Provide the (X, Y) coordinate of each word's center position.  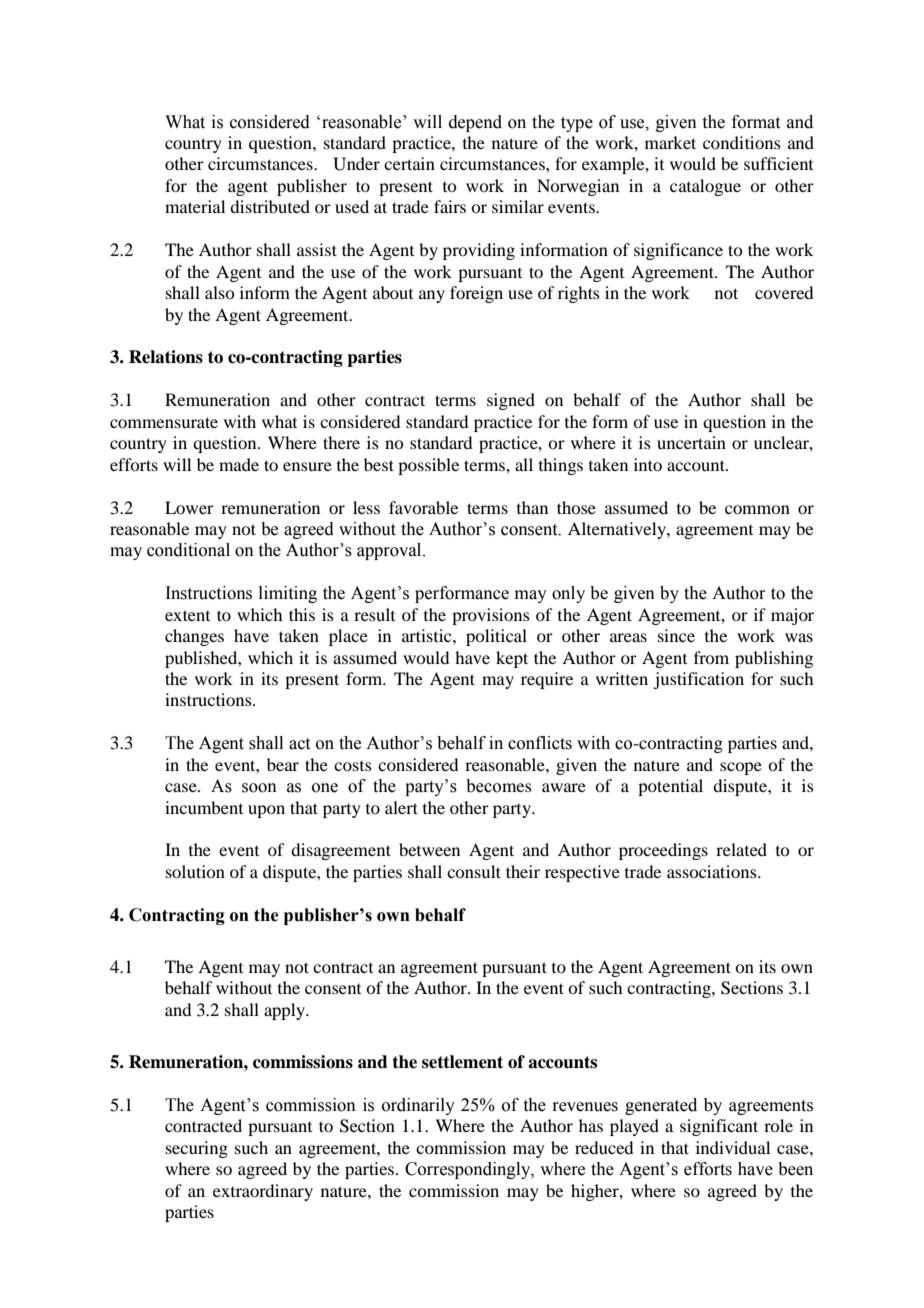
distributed (270, 206)
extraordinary (263, 1192)
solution (195, 871)
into (648, 464)
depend (475, 123)
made (239, 464)
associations (713, 871)
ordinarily (418, 1106)
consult (474, 871)
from (711, 657)
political (496, 637)
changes (194, 637)
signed (511, 401)
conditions (742, 142)
